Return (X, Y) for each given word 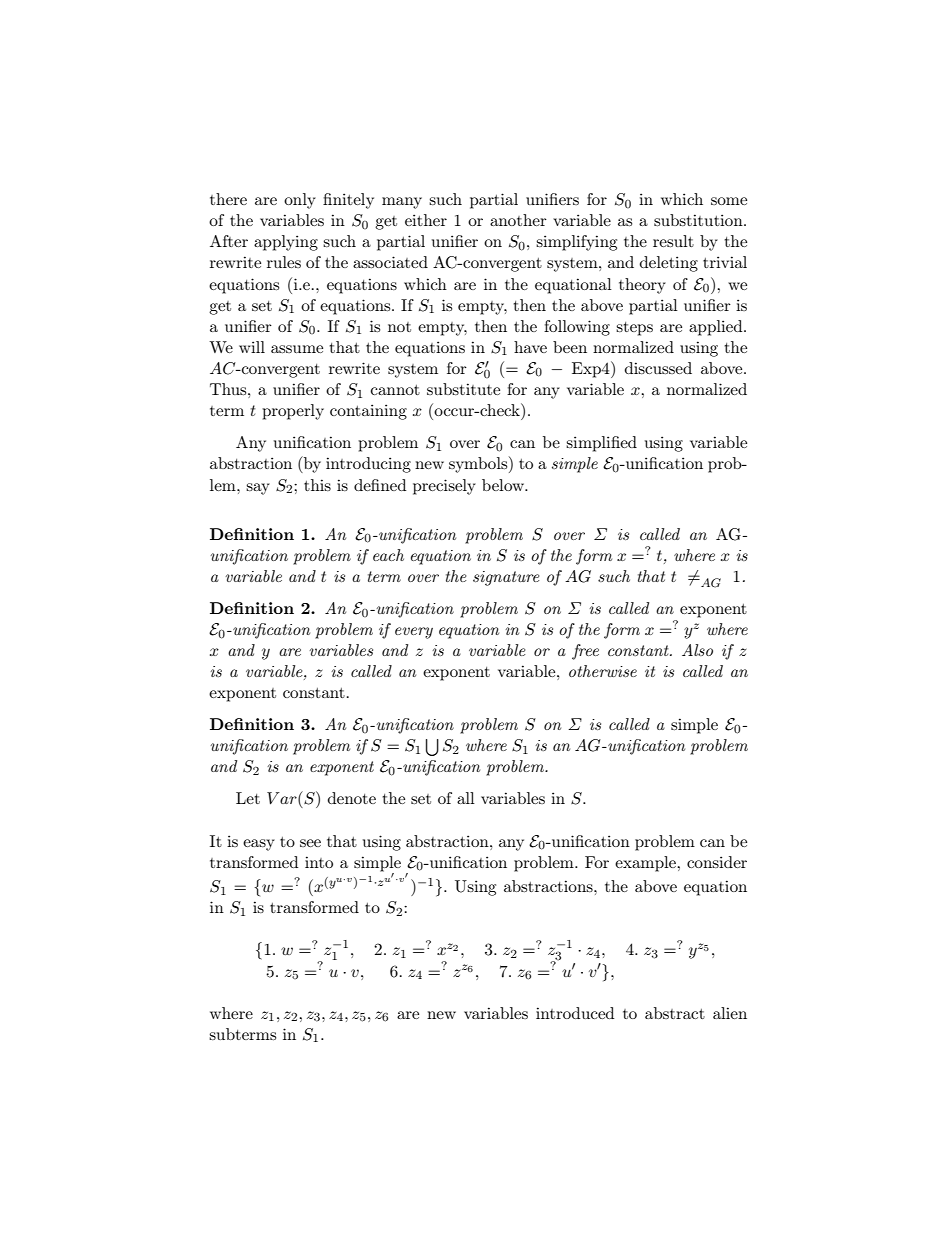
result (673, 241)
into (319, 862)
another (518, 220)
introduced (575, 1013)
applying (286, 243)
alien (730, 1013)
